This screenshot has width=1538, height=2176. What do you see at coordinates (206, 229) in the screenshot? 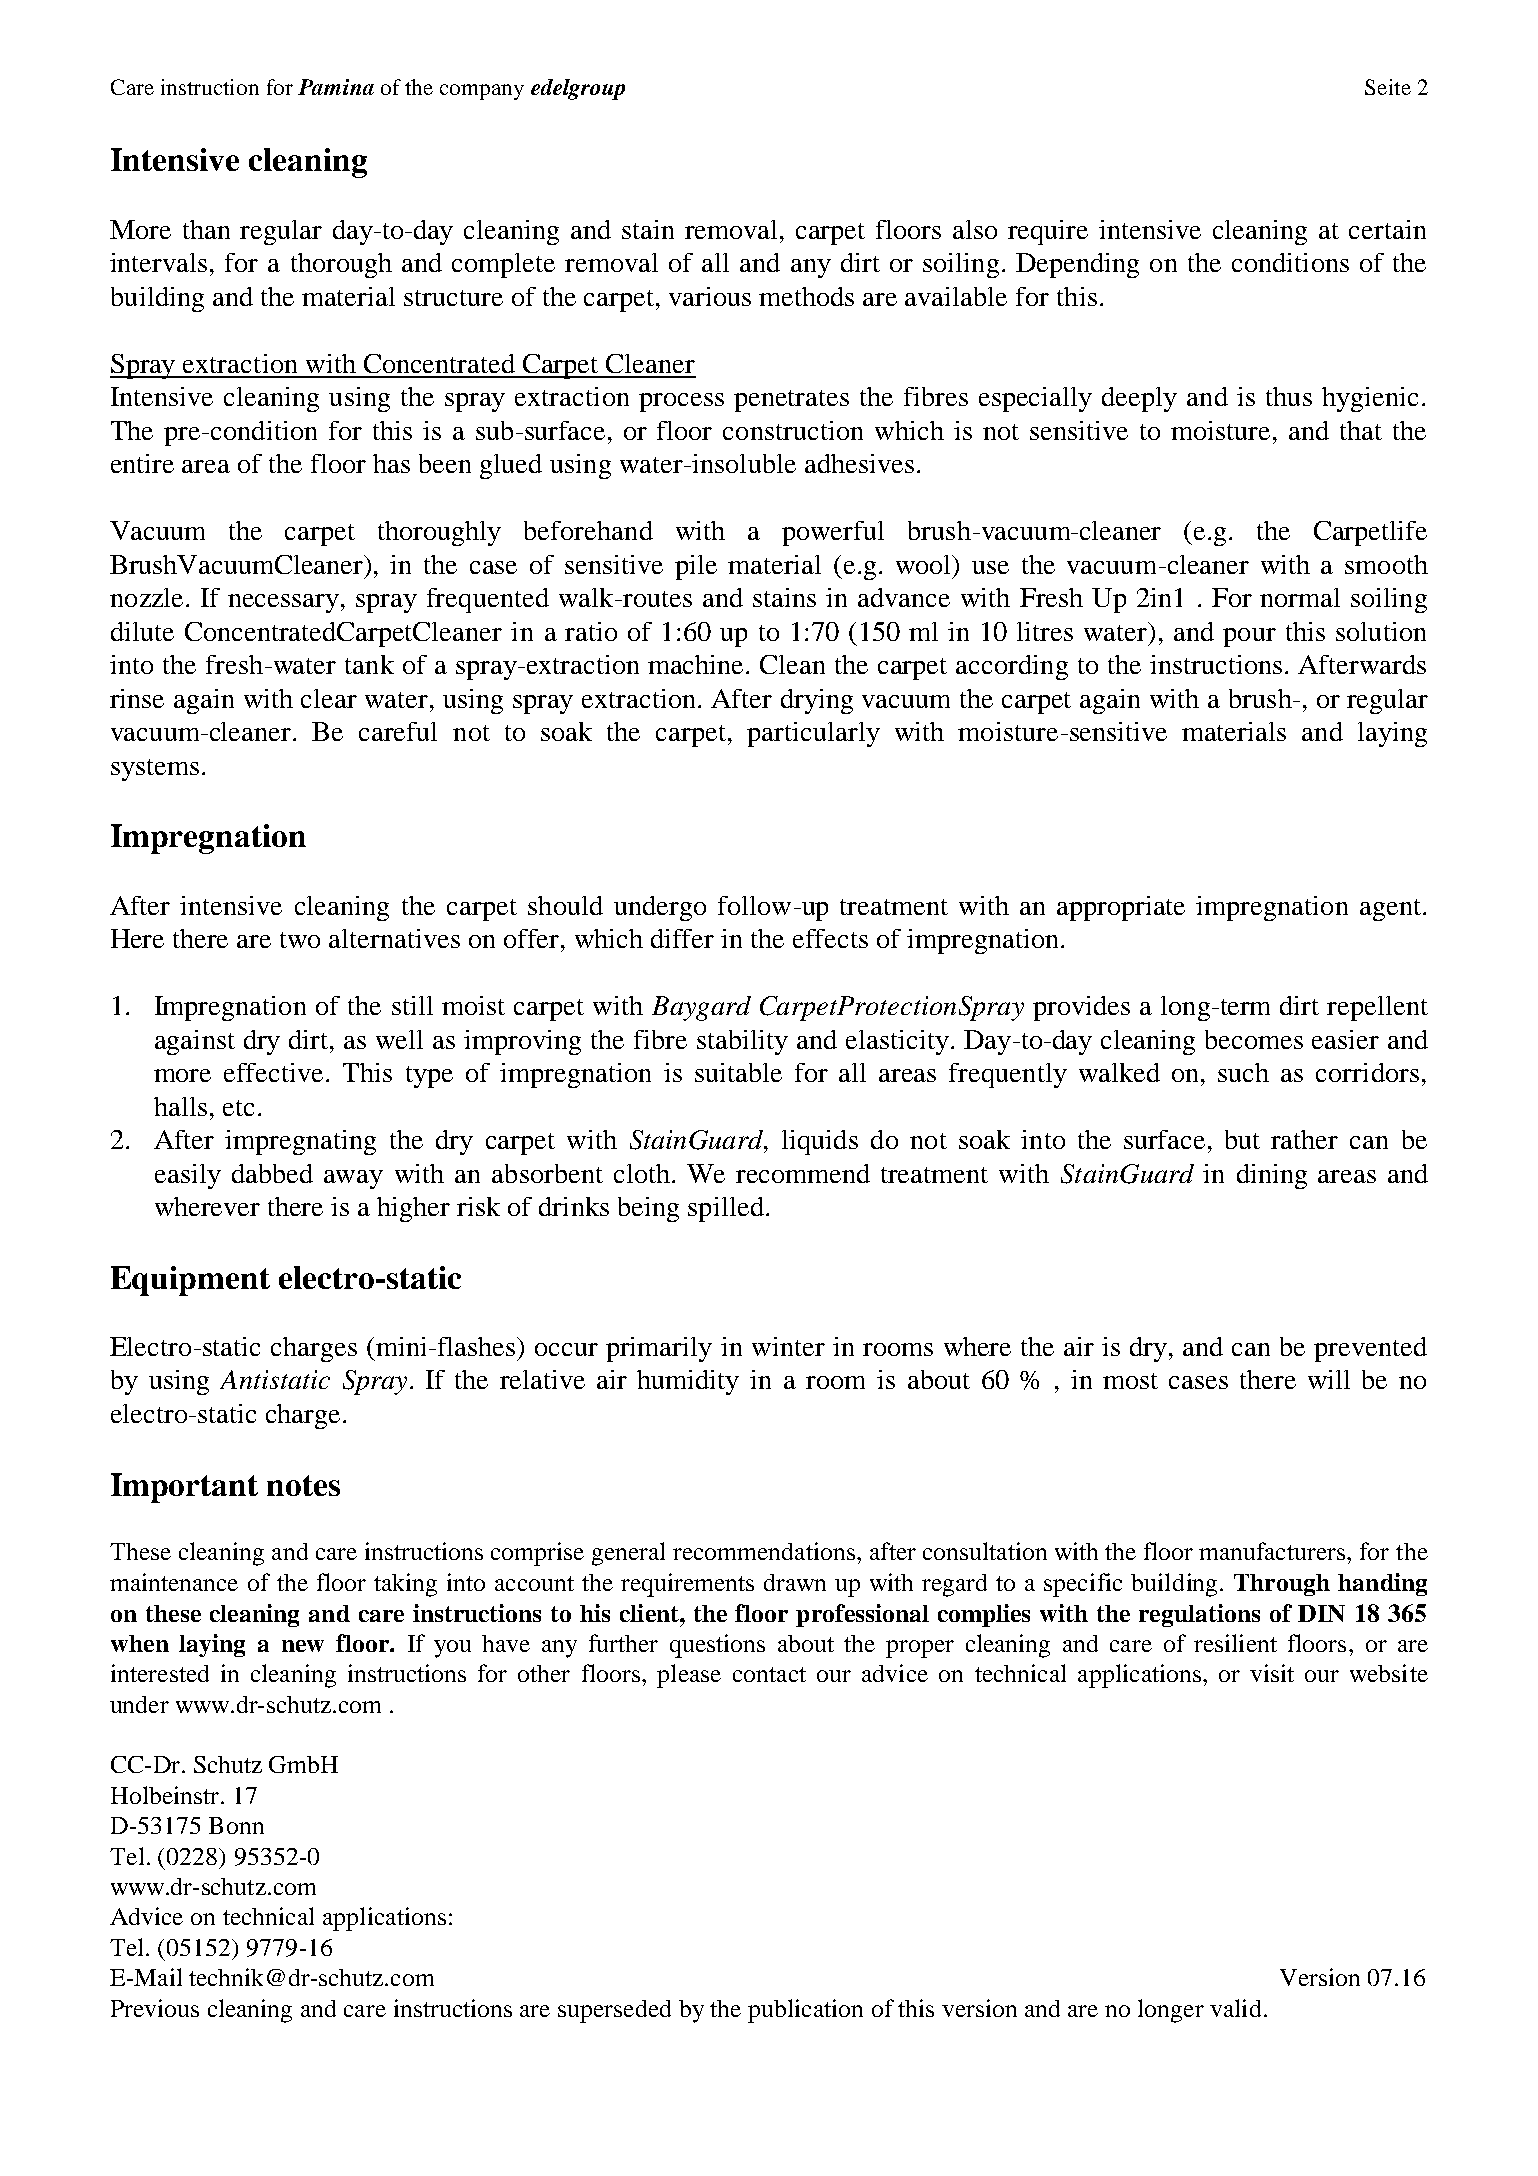
I see `than` at bounding box center [206, 229].
